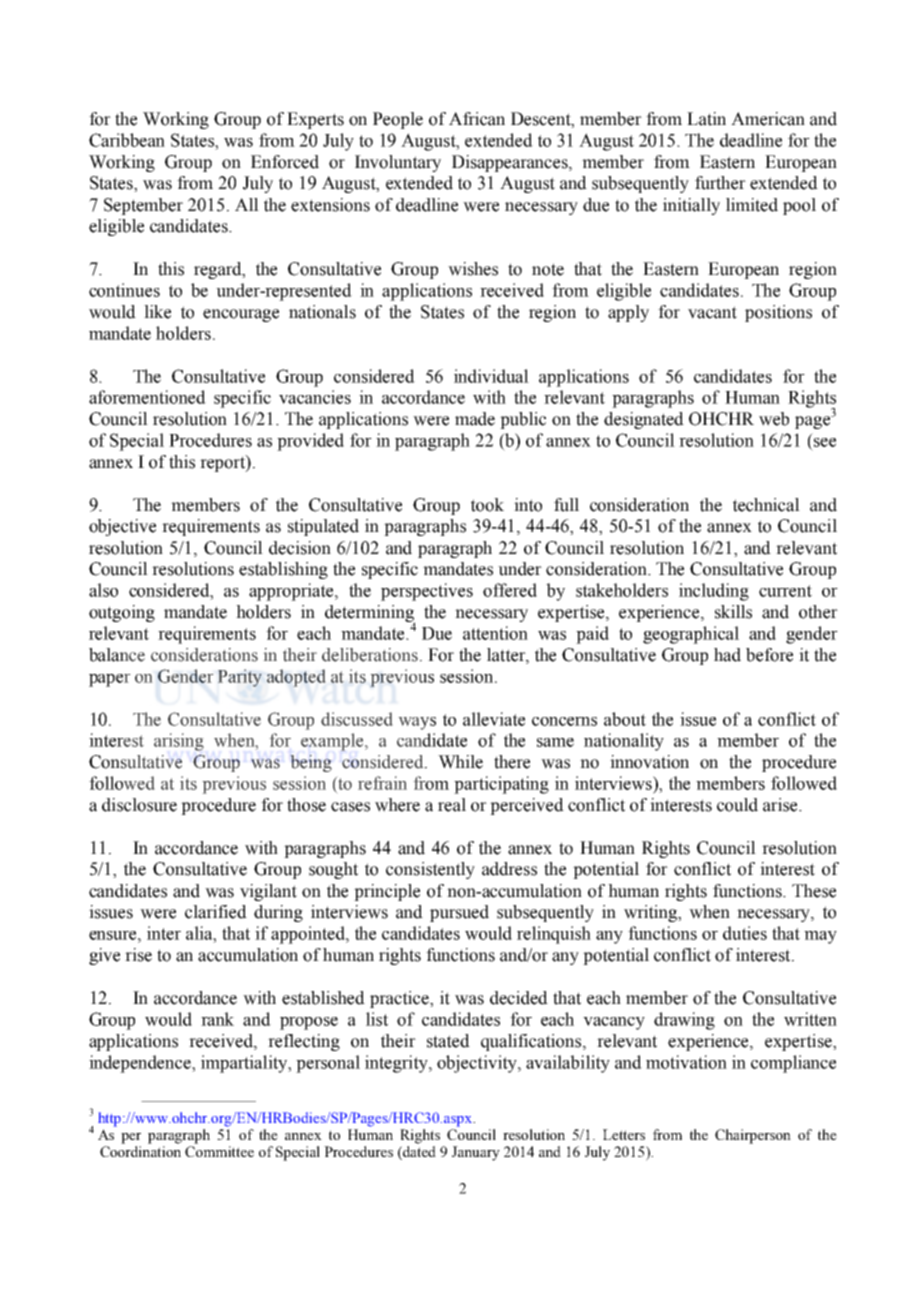  Describe the element at coordinates (720, 183) in the screenshot. I see `further` at that location.
